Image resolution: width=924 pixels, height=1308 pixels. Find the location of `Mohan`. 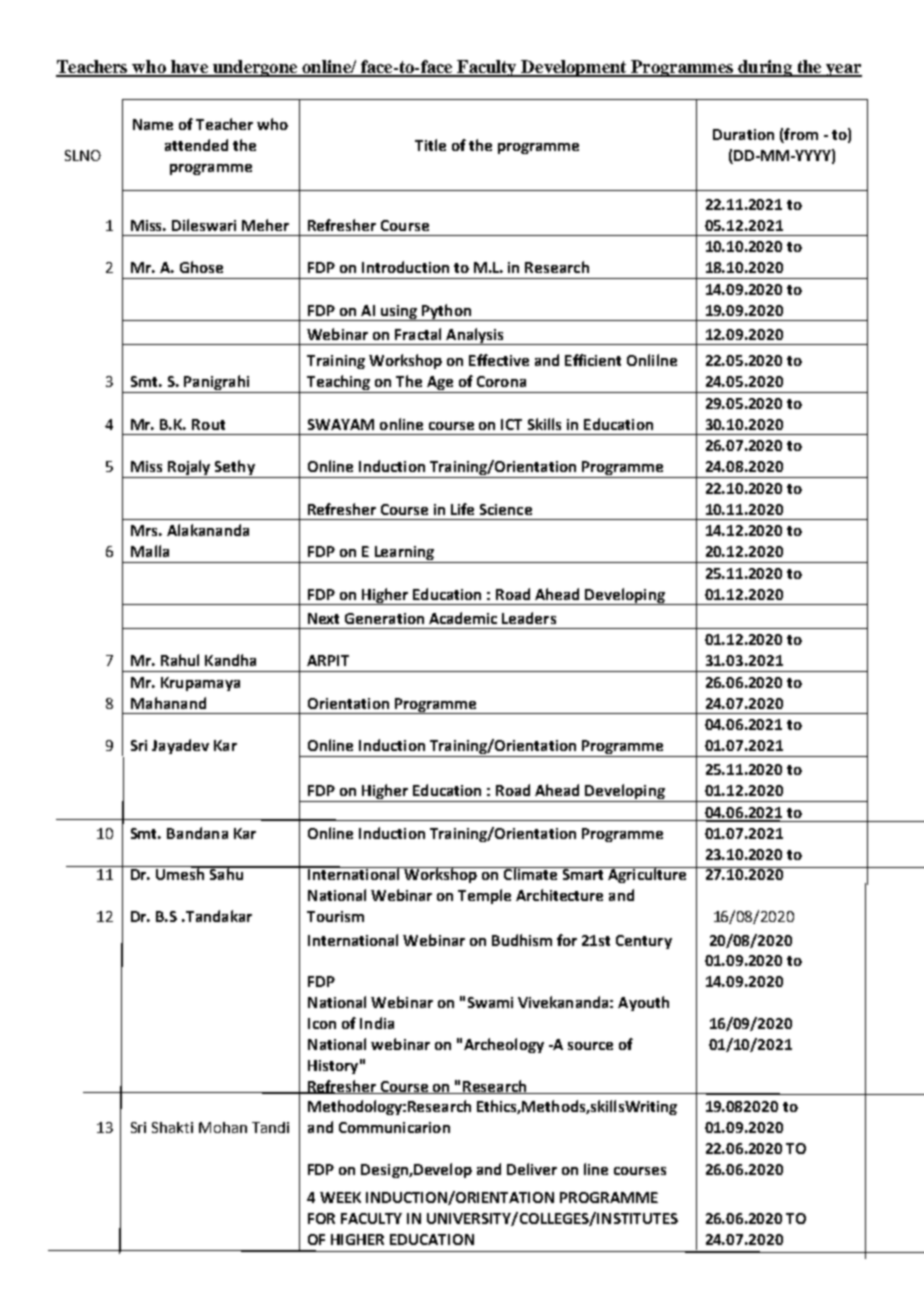

Mohan is located at coordinates (223, 1127).
